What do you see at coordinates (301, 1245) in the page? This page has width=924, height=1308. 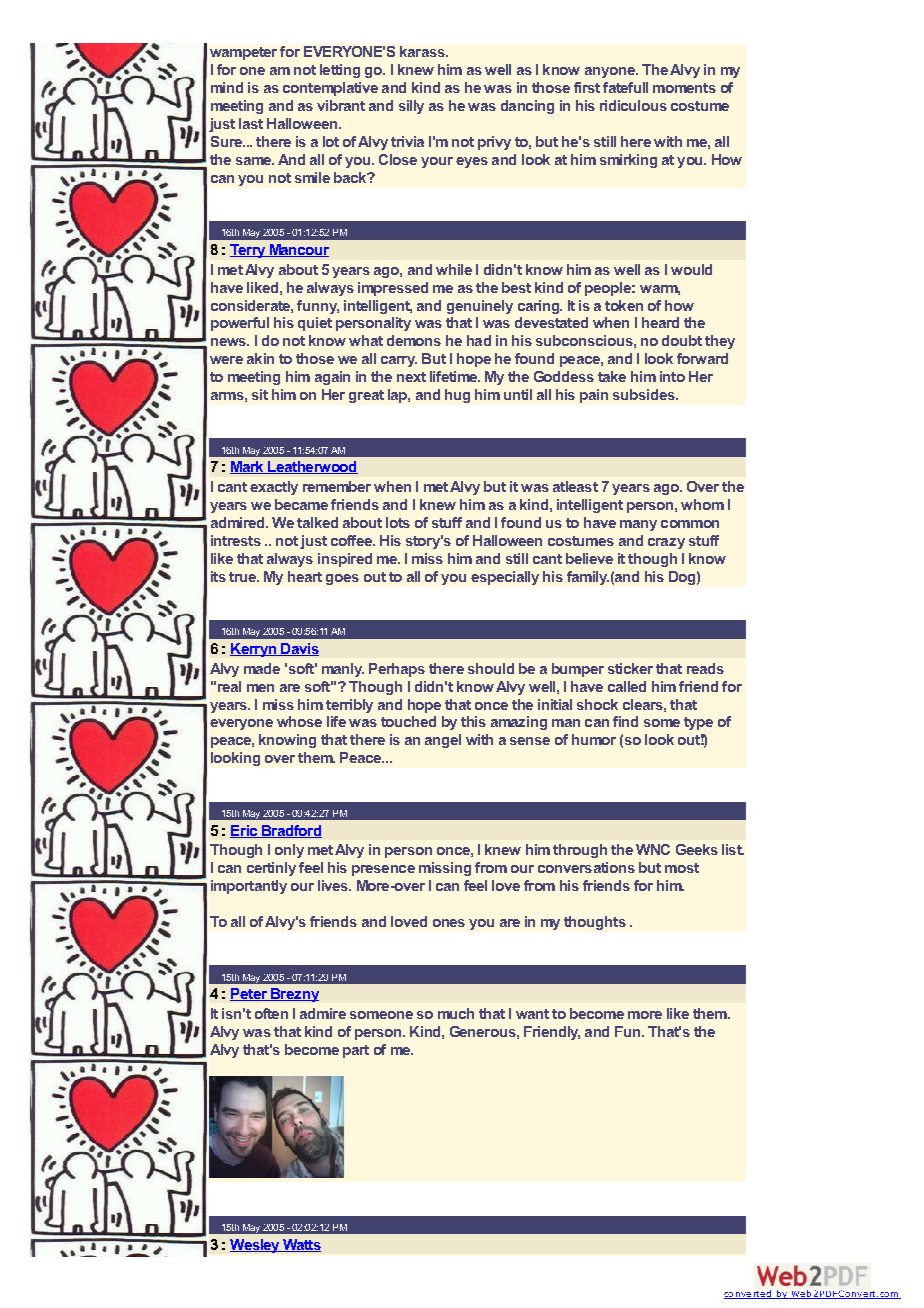 I see `Watts` at bounding box center [301, 1245].
